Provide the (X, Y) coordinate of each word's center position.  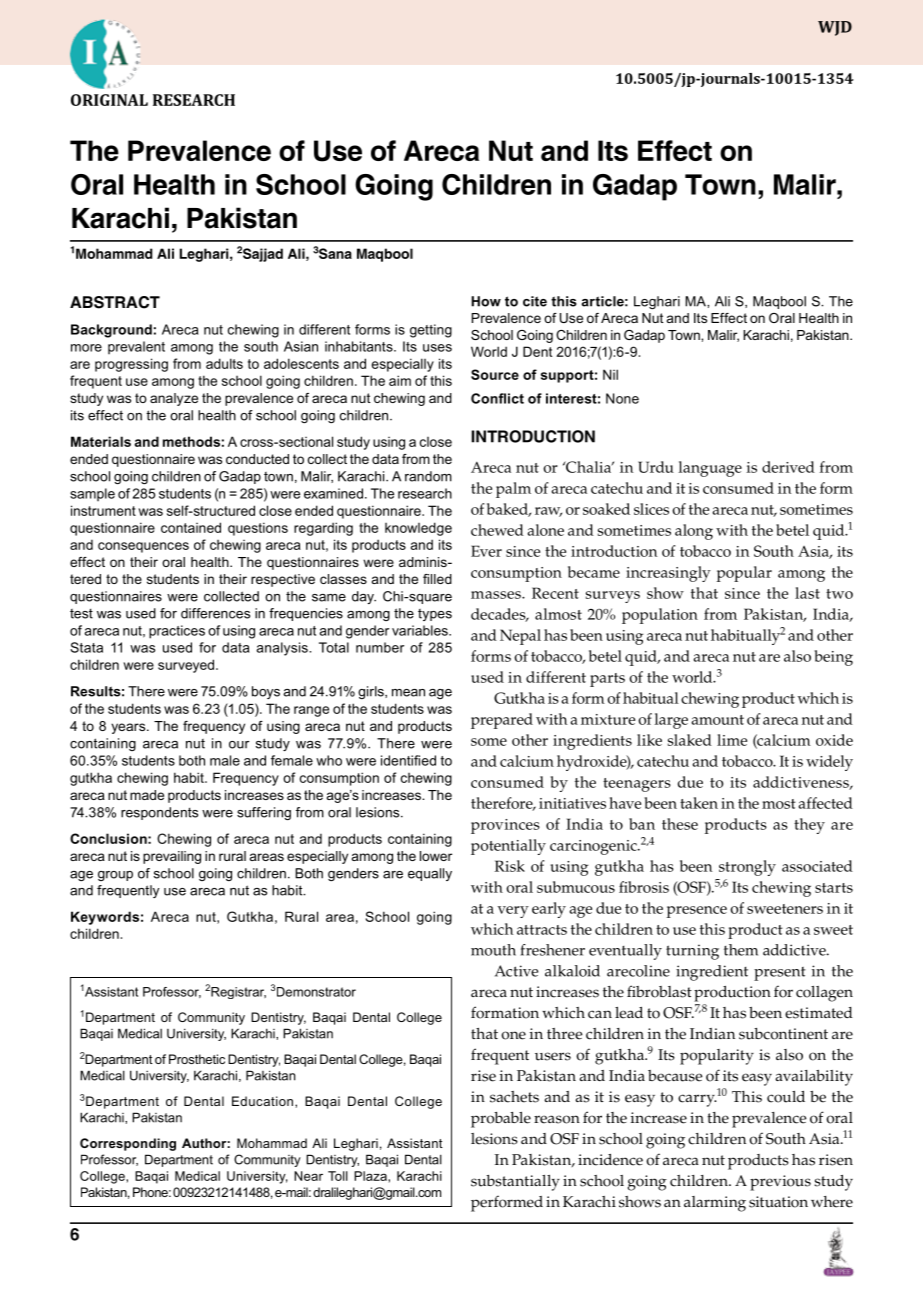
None (622, 398)
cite (535, 301)
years (129, 728)
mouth (493, 950)
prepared (502, 721)
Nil (610, 374)
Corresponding (128, 1144)
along (694, 532)
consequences (143, 547)
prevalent (136, 347)
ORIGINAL (109, 100)
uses (437, 348)
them (741, 950)
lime (732, 740)
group (115, 876)
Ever (486, 551)
